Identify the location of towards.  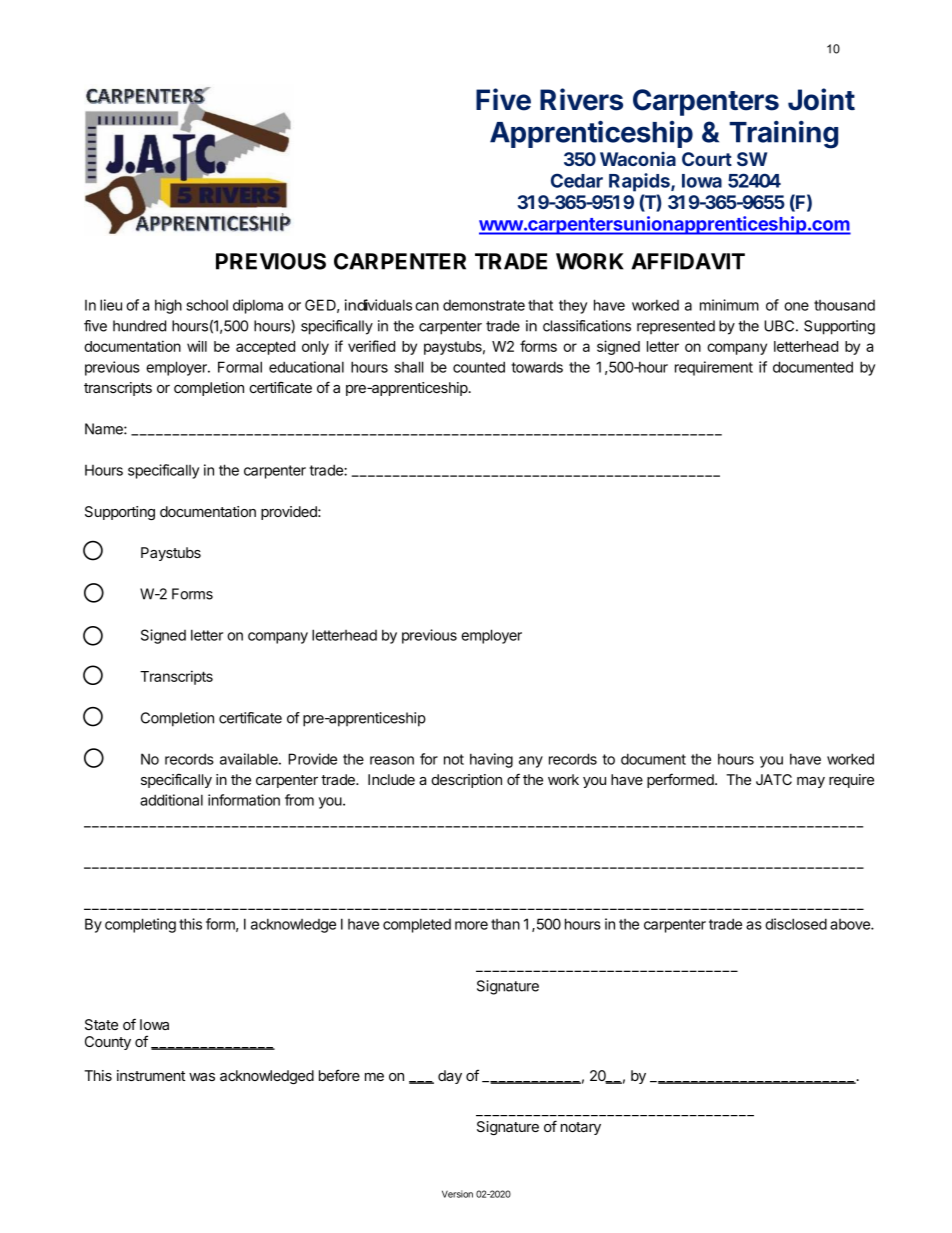
(537, 367).
